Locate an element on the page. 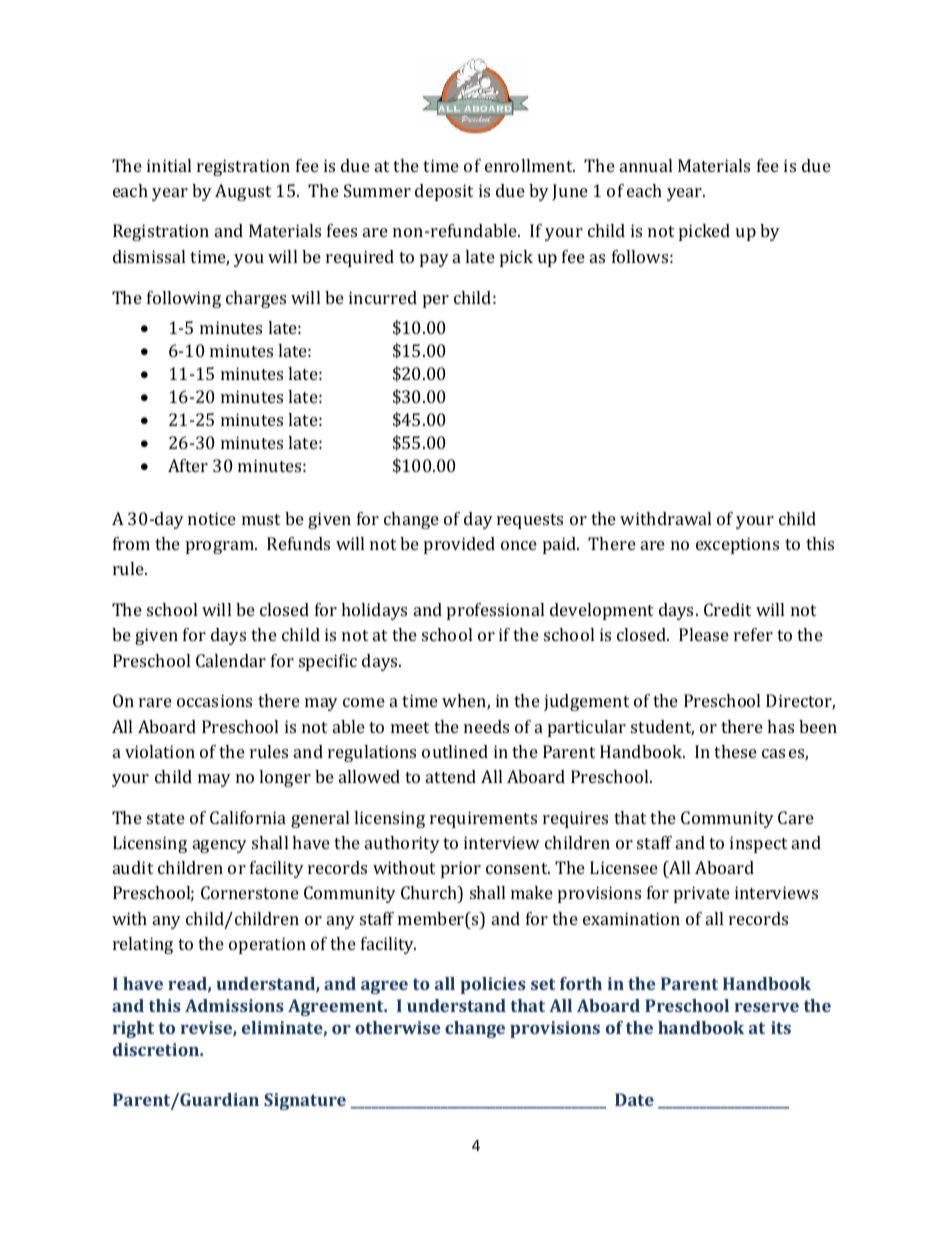 The image size is (952, 1233). annual is located at coordinates (646, 165).
